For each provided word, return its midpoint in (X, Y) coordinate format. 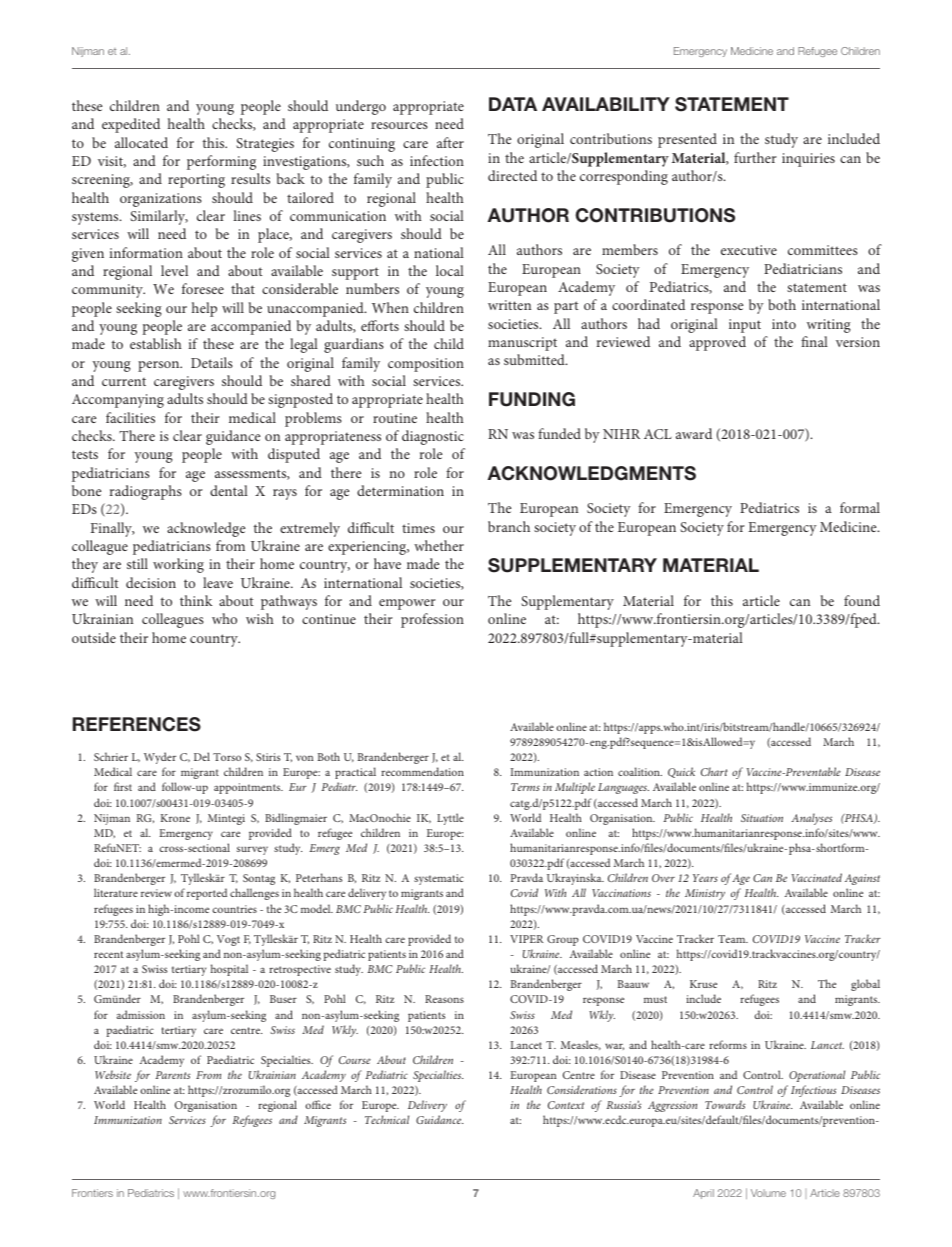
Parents (172, 1075)
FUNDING (532, 399)
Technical (387, 1119)
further (755, 157)
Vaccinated (817, 877)
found (862, 600)
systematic (439, 879)
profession (432, 620)
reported (207, 894)
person (160, 366)
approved (717, 343)
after (450, 142)
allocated (141, 142)
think (196, 600)
